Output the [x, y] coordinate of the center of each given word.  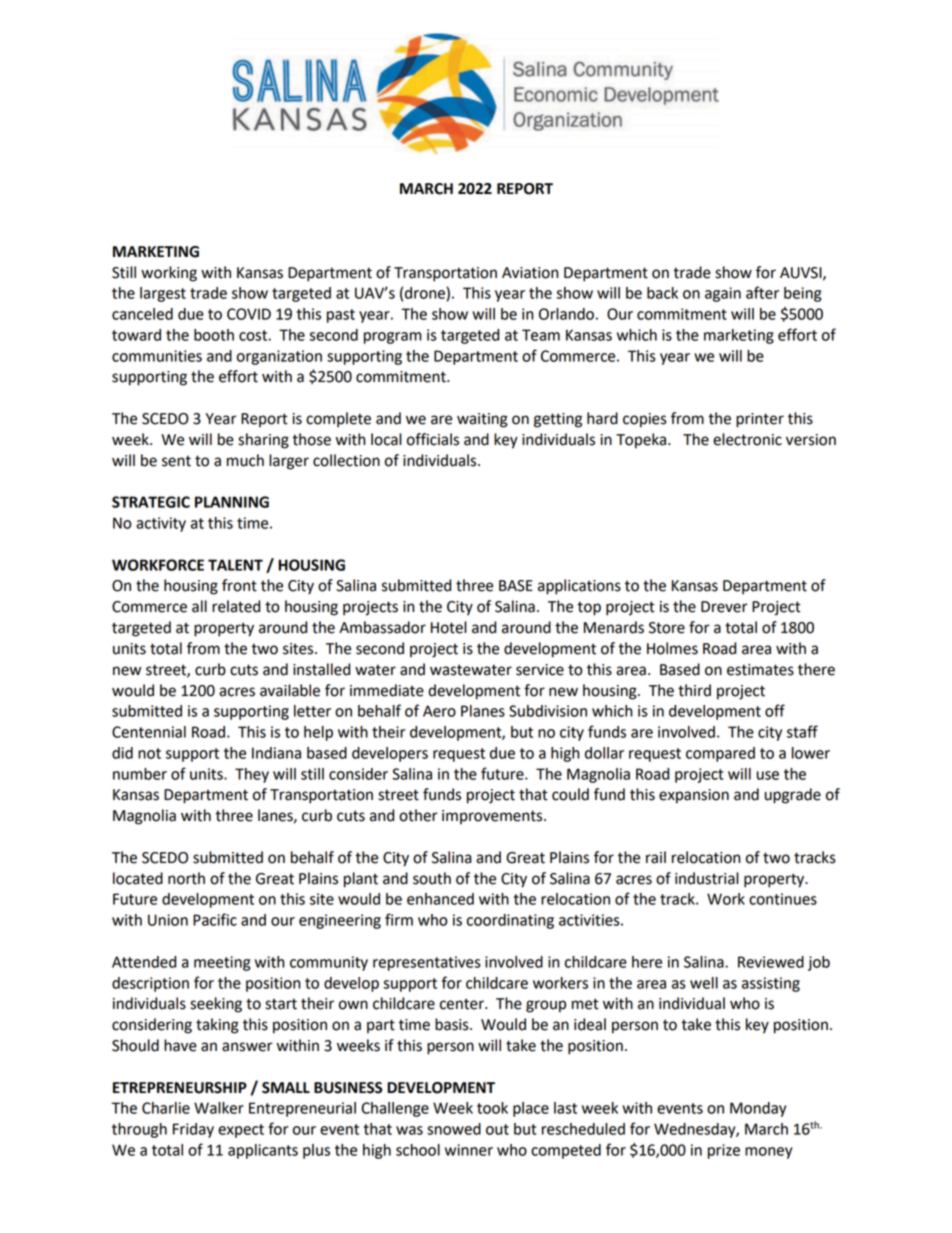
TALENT [235, 565]
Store [667, 628]
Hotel [449, 627]
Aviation [530, 273]
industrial [707, 878]
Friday [193, 1130]
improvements [493, 817]
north [186, 878]
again [723, 294]
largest [163, 294]
